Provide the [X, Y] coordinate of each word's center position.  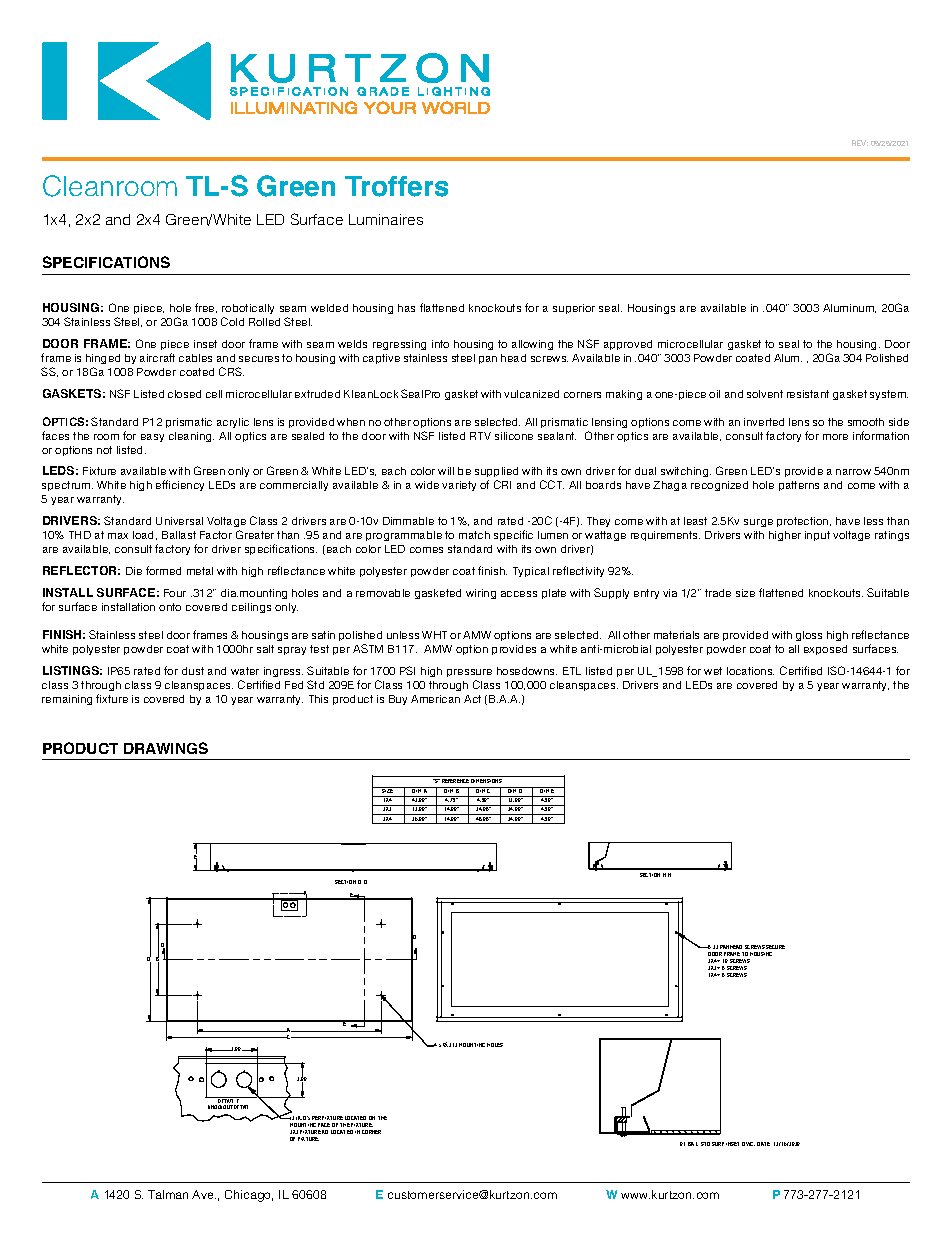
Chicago [249, 1196]
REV [860, 143]
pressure [469, 675]
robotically [248, 311]
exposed [825, 650]
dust [193, 671]
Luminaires [386, 219]
